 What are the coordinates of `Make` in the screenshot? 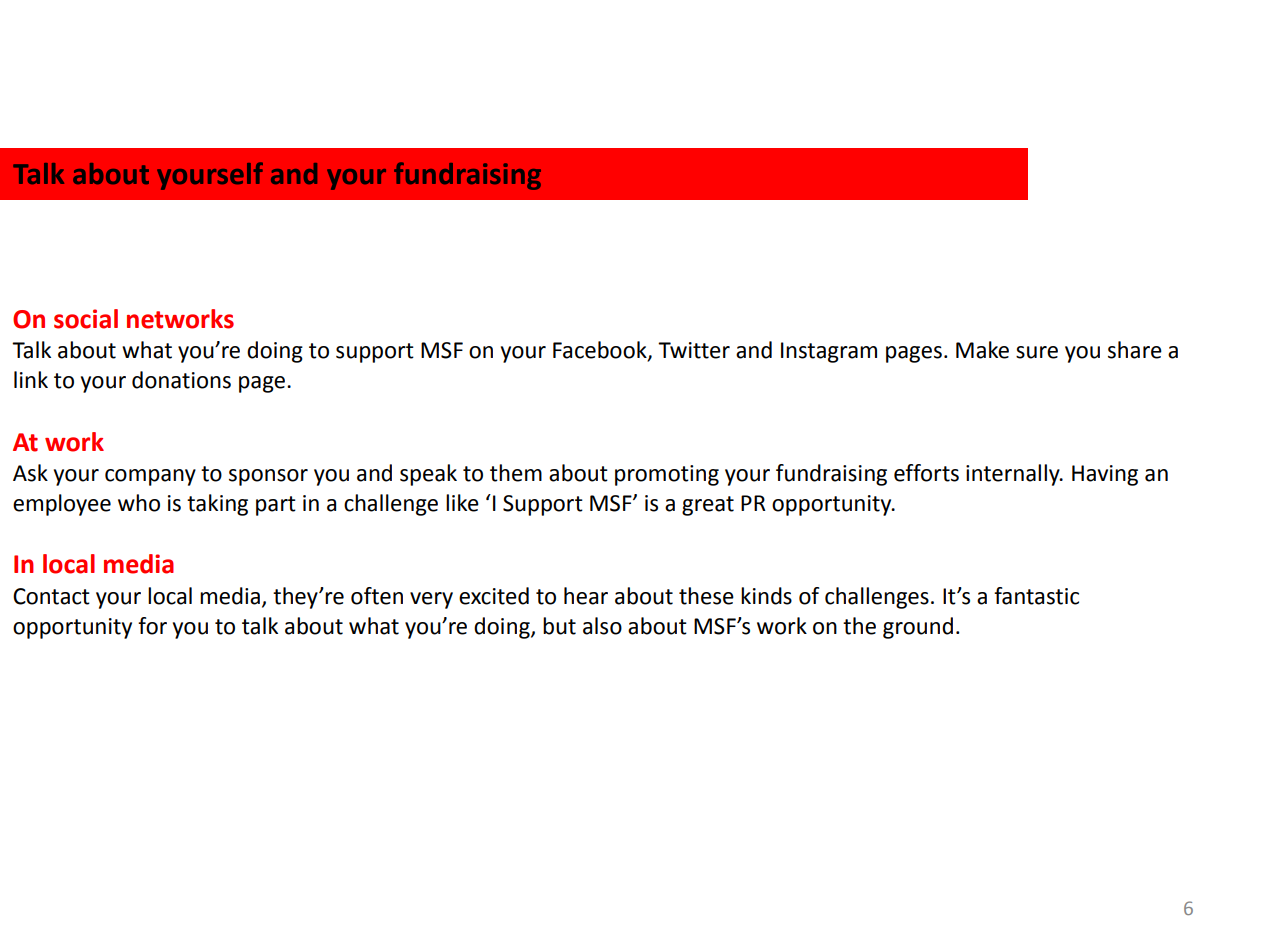 It's located at (982, 350).
